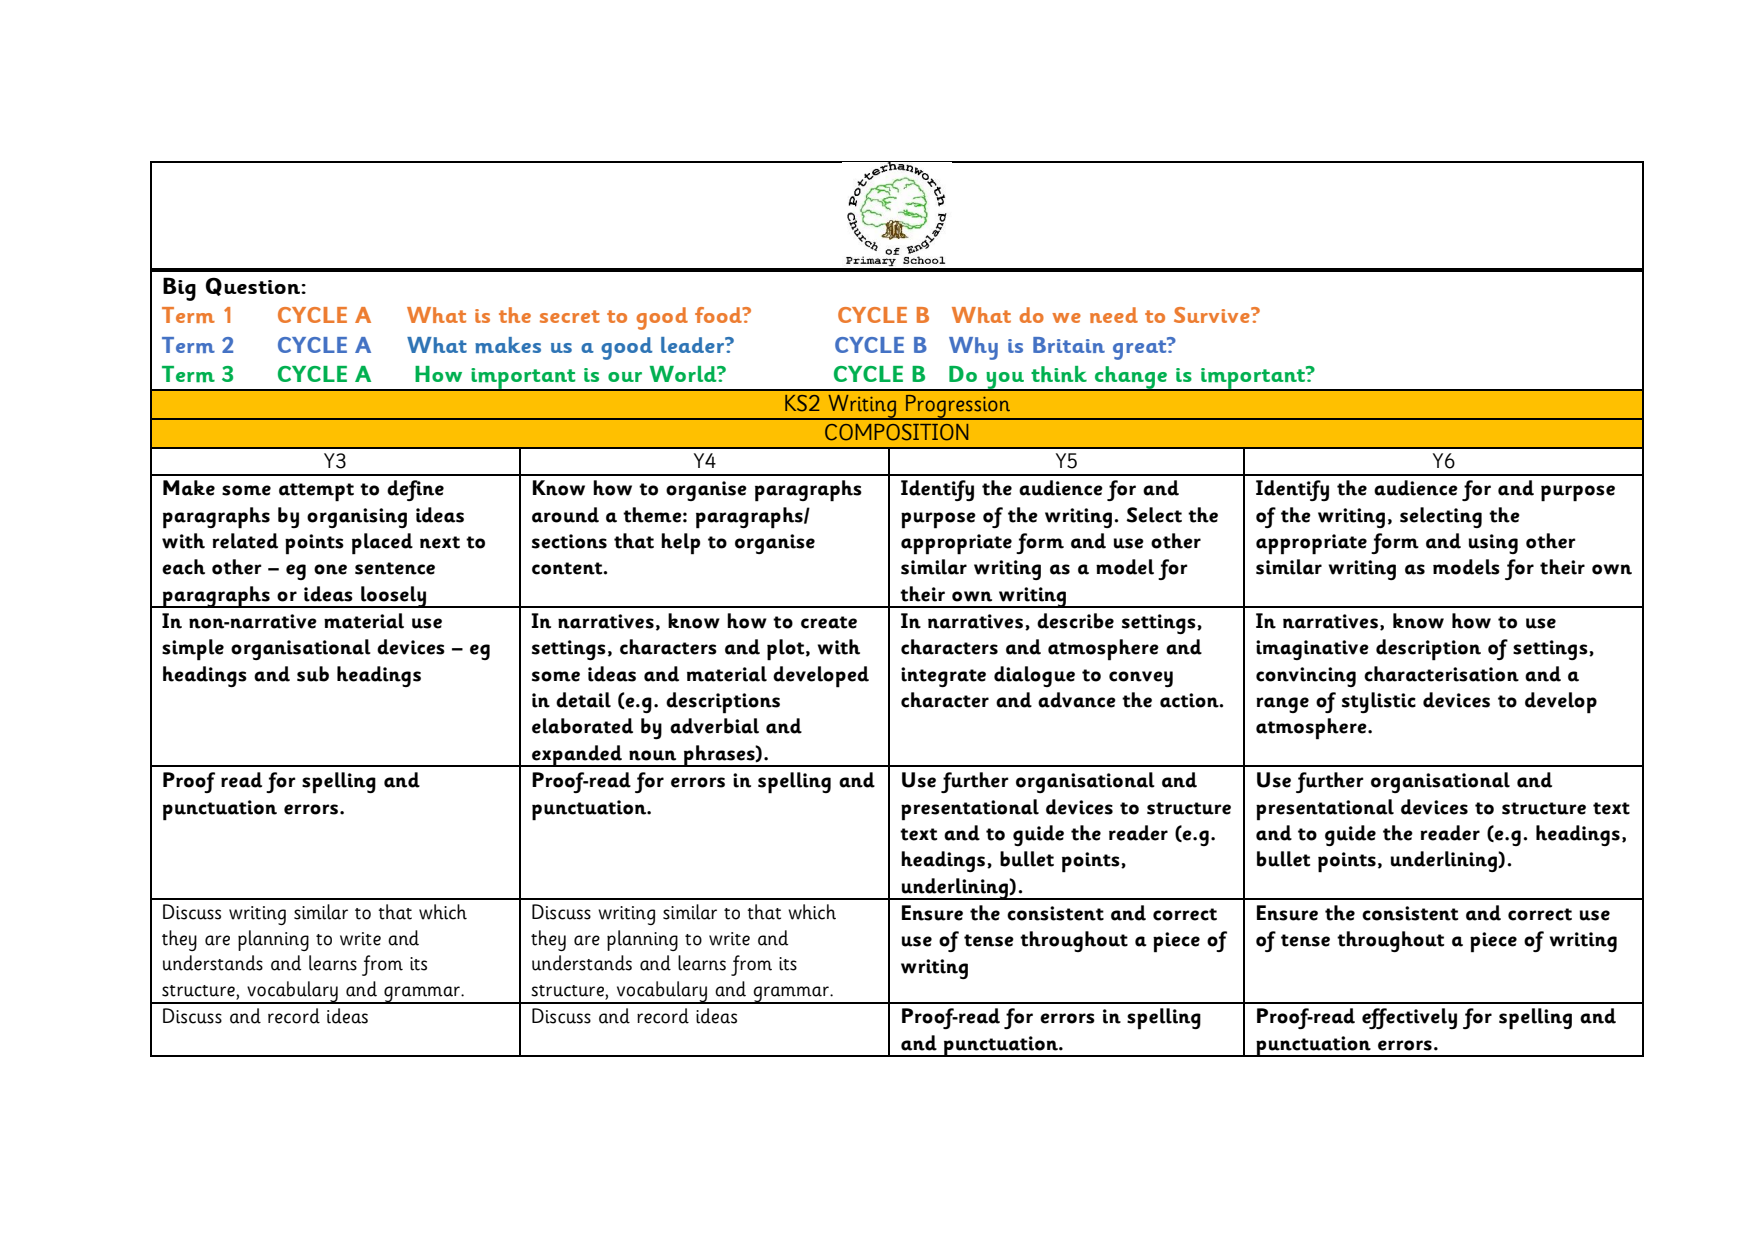 This page has height=1242, width=1756. What do you see at coordinates (1213, 315) in the page?
I see `Survive` at bounding box center [1213, 315].
